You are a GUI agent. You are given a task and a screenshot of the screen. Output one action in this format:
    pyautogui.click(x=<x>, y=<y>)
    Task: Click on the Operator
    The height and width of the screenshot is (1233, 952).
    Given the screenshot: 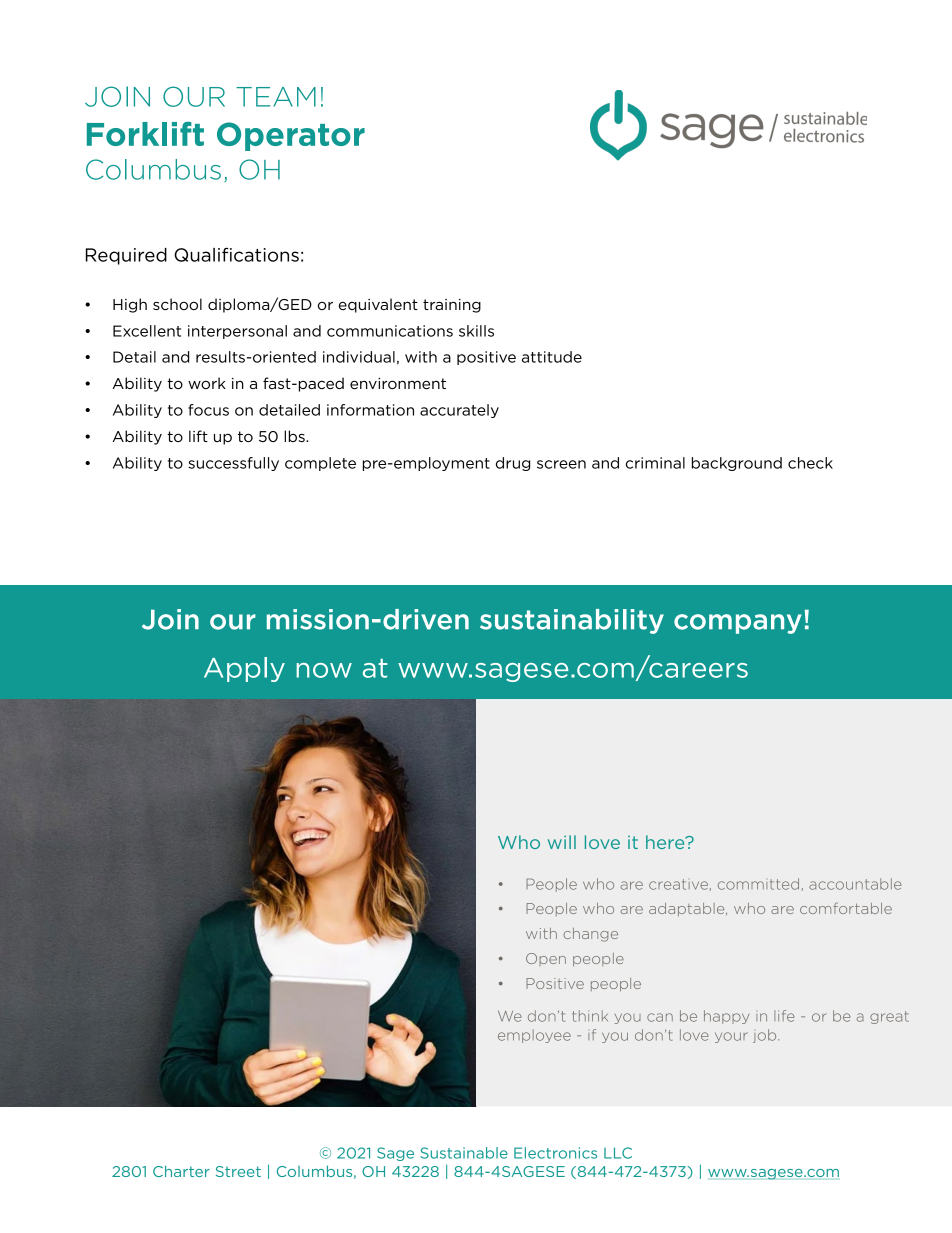 What is the action you would take?
    pyautogui.click(x=291, y=136)
